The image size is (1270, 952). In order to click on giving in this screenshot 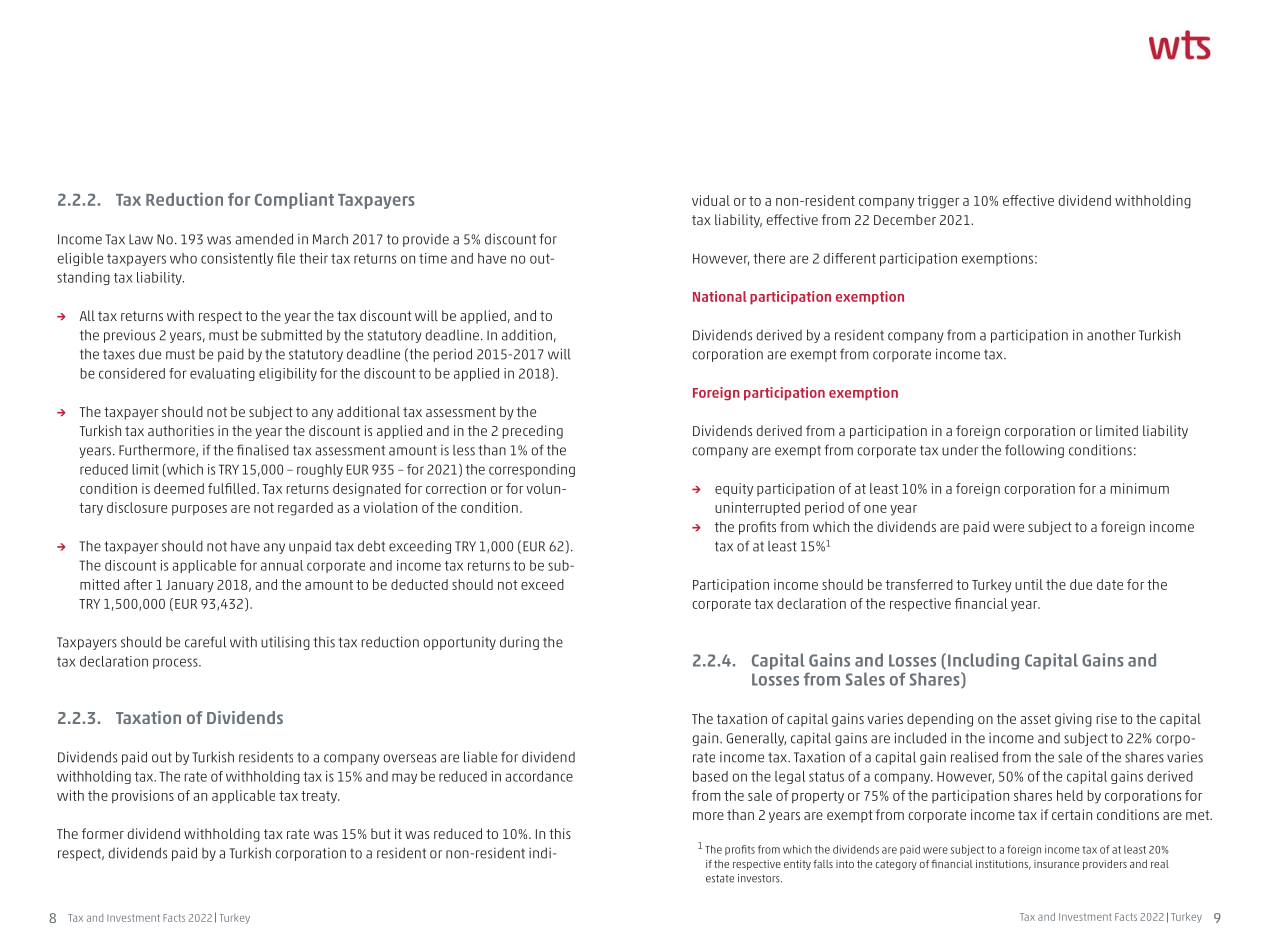, I will do `click(1073, 720)`.
